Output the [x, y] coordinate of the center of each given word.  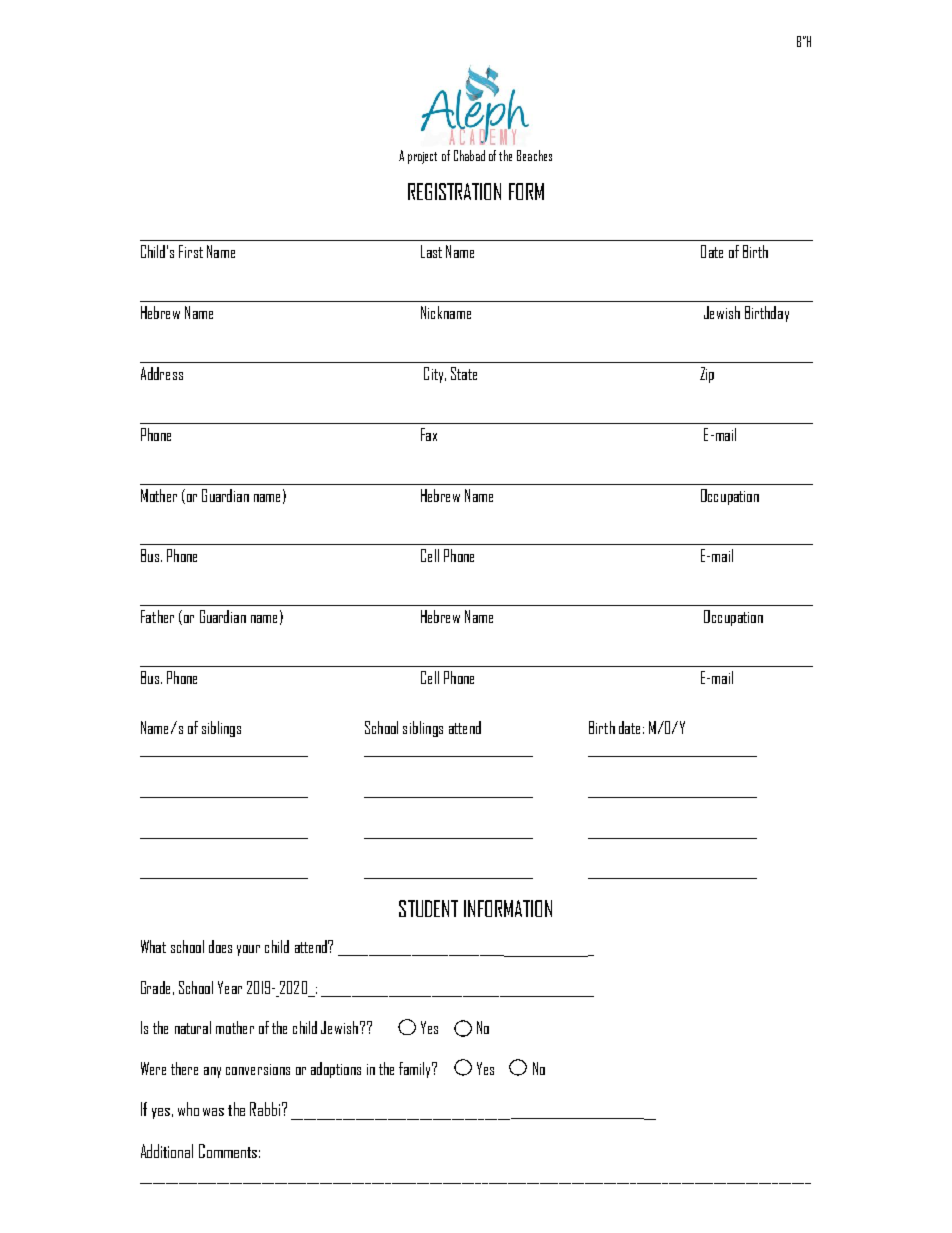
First [191, 251]
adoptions [336, 1070]
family [416, 1070]
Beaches [534, 155]
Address [162, 373]
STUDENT [428, 908]
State [464, 373]
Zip [707, 375]
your [248, 950]
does [220, 946]
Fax [429, 434]
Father [157, 616]
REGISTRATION [454, 191]
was [213, 1112]
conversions [258, 1069]
